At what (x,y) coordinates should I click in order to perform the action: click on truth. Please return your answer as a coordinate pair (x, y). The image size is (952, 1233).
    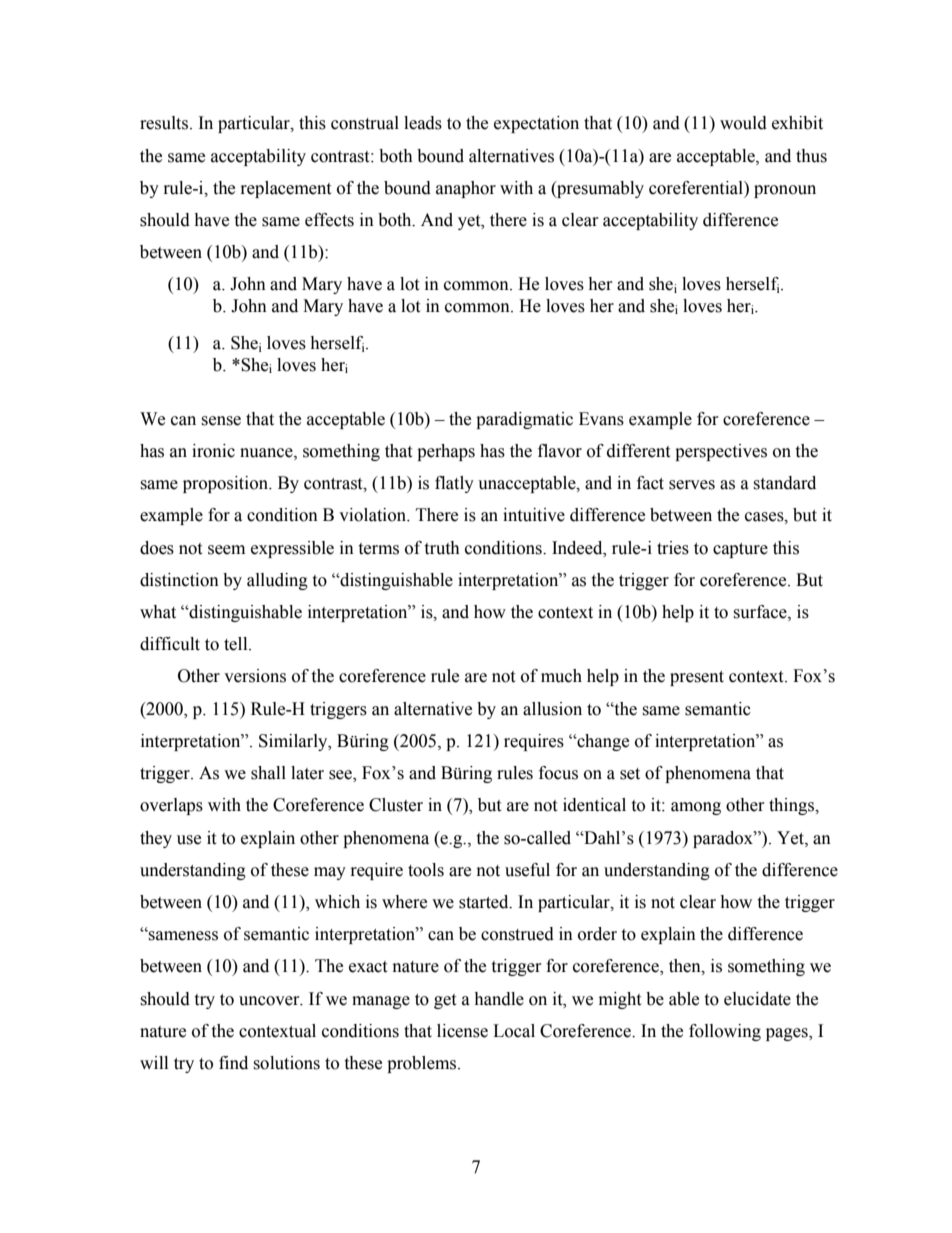
    Looking at the image, I should click on (442, 548).
